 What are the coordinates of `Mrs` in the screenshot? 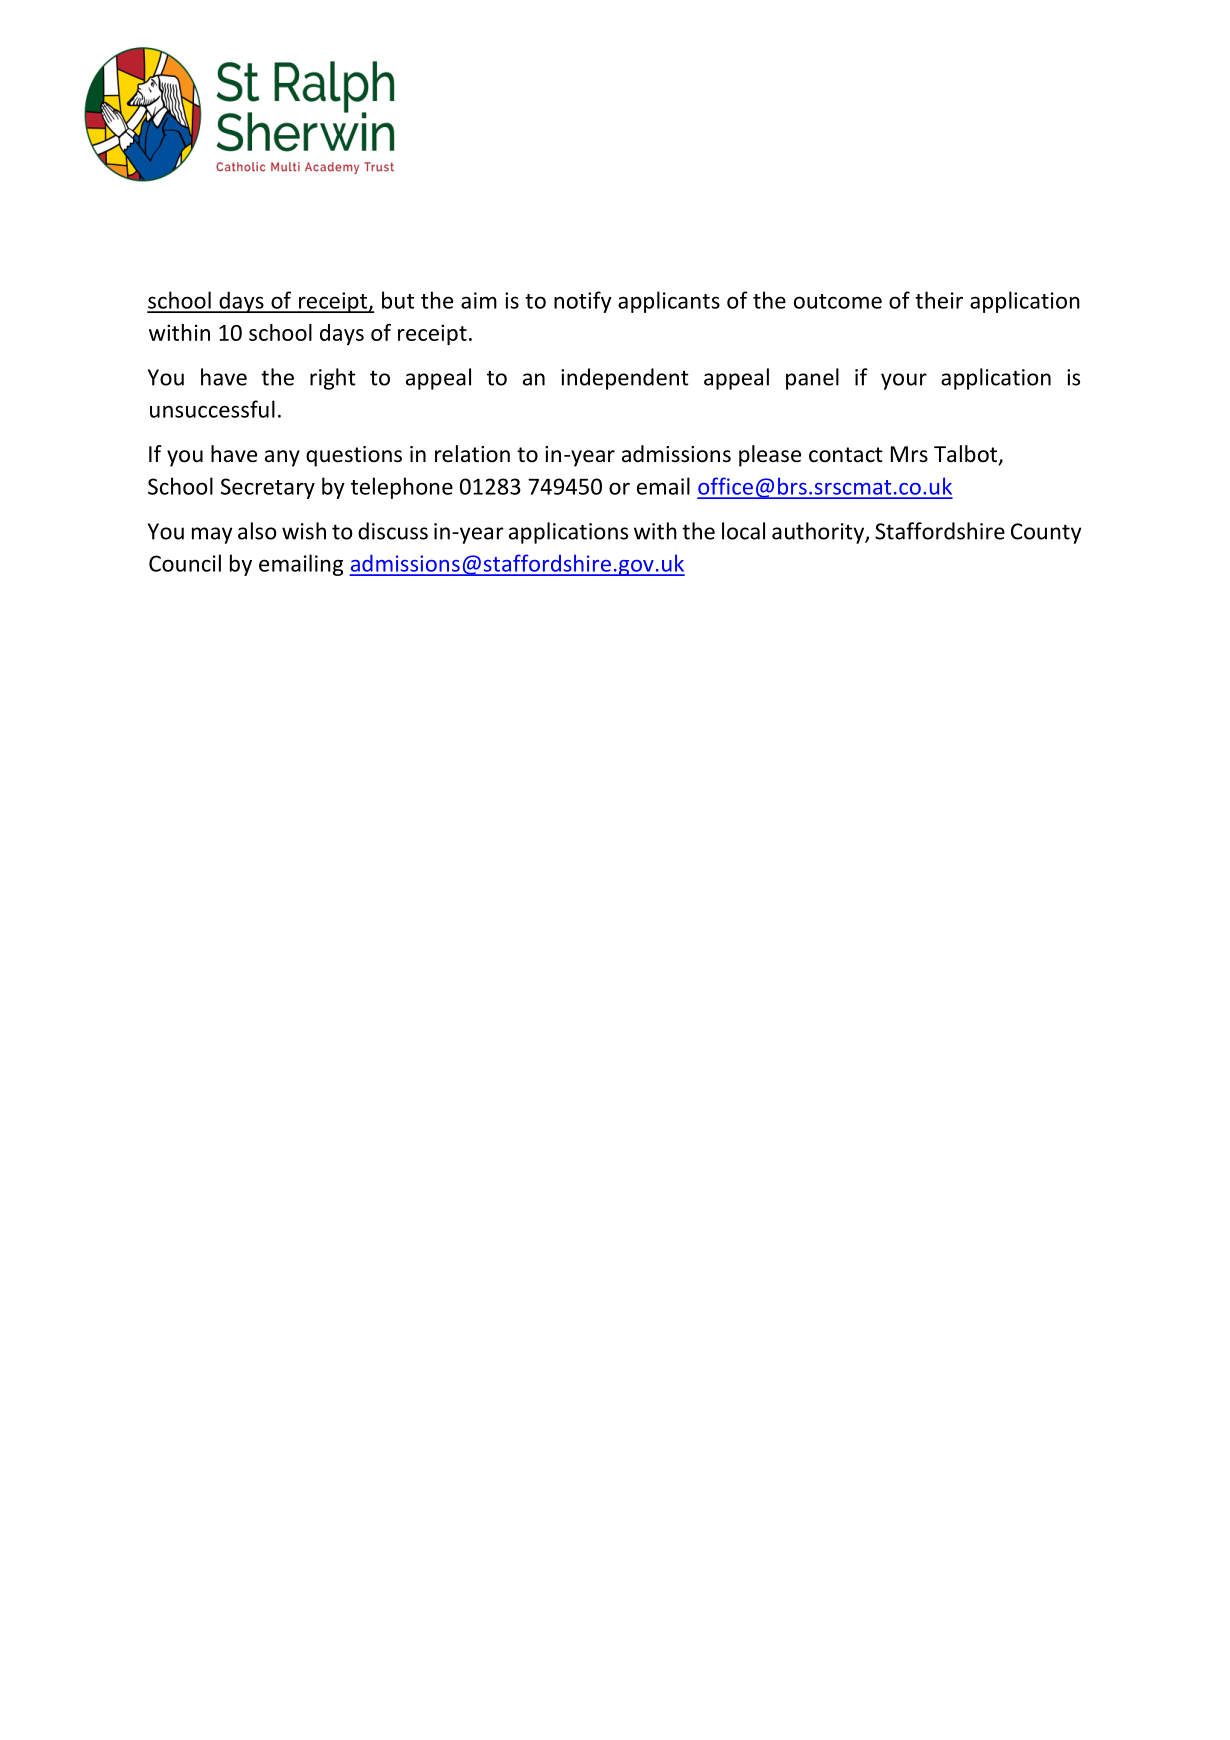 It's located at (909, 454).
